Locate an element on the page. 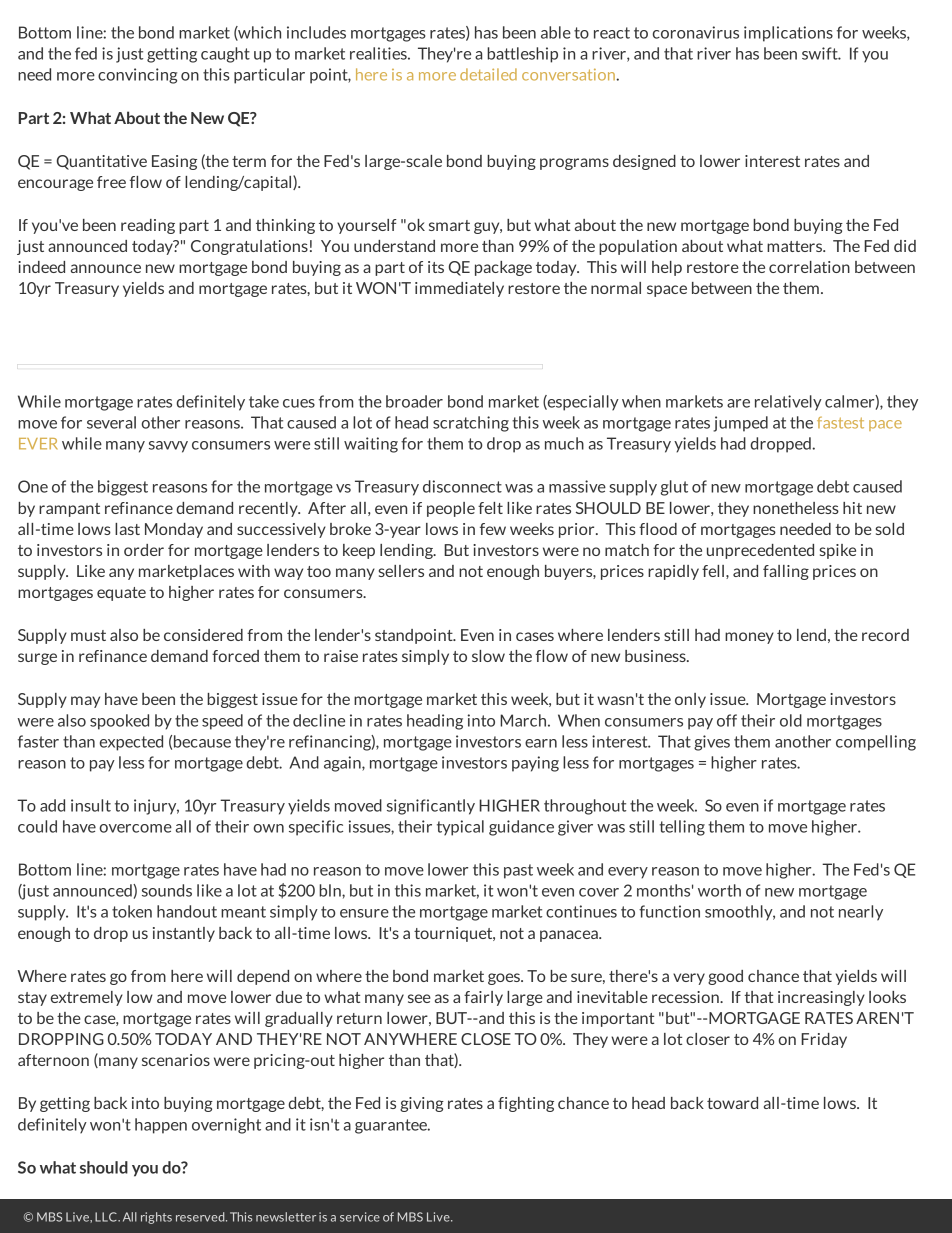  money is located at coordinates (749, 638).
